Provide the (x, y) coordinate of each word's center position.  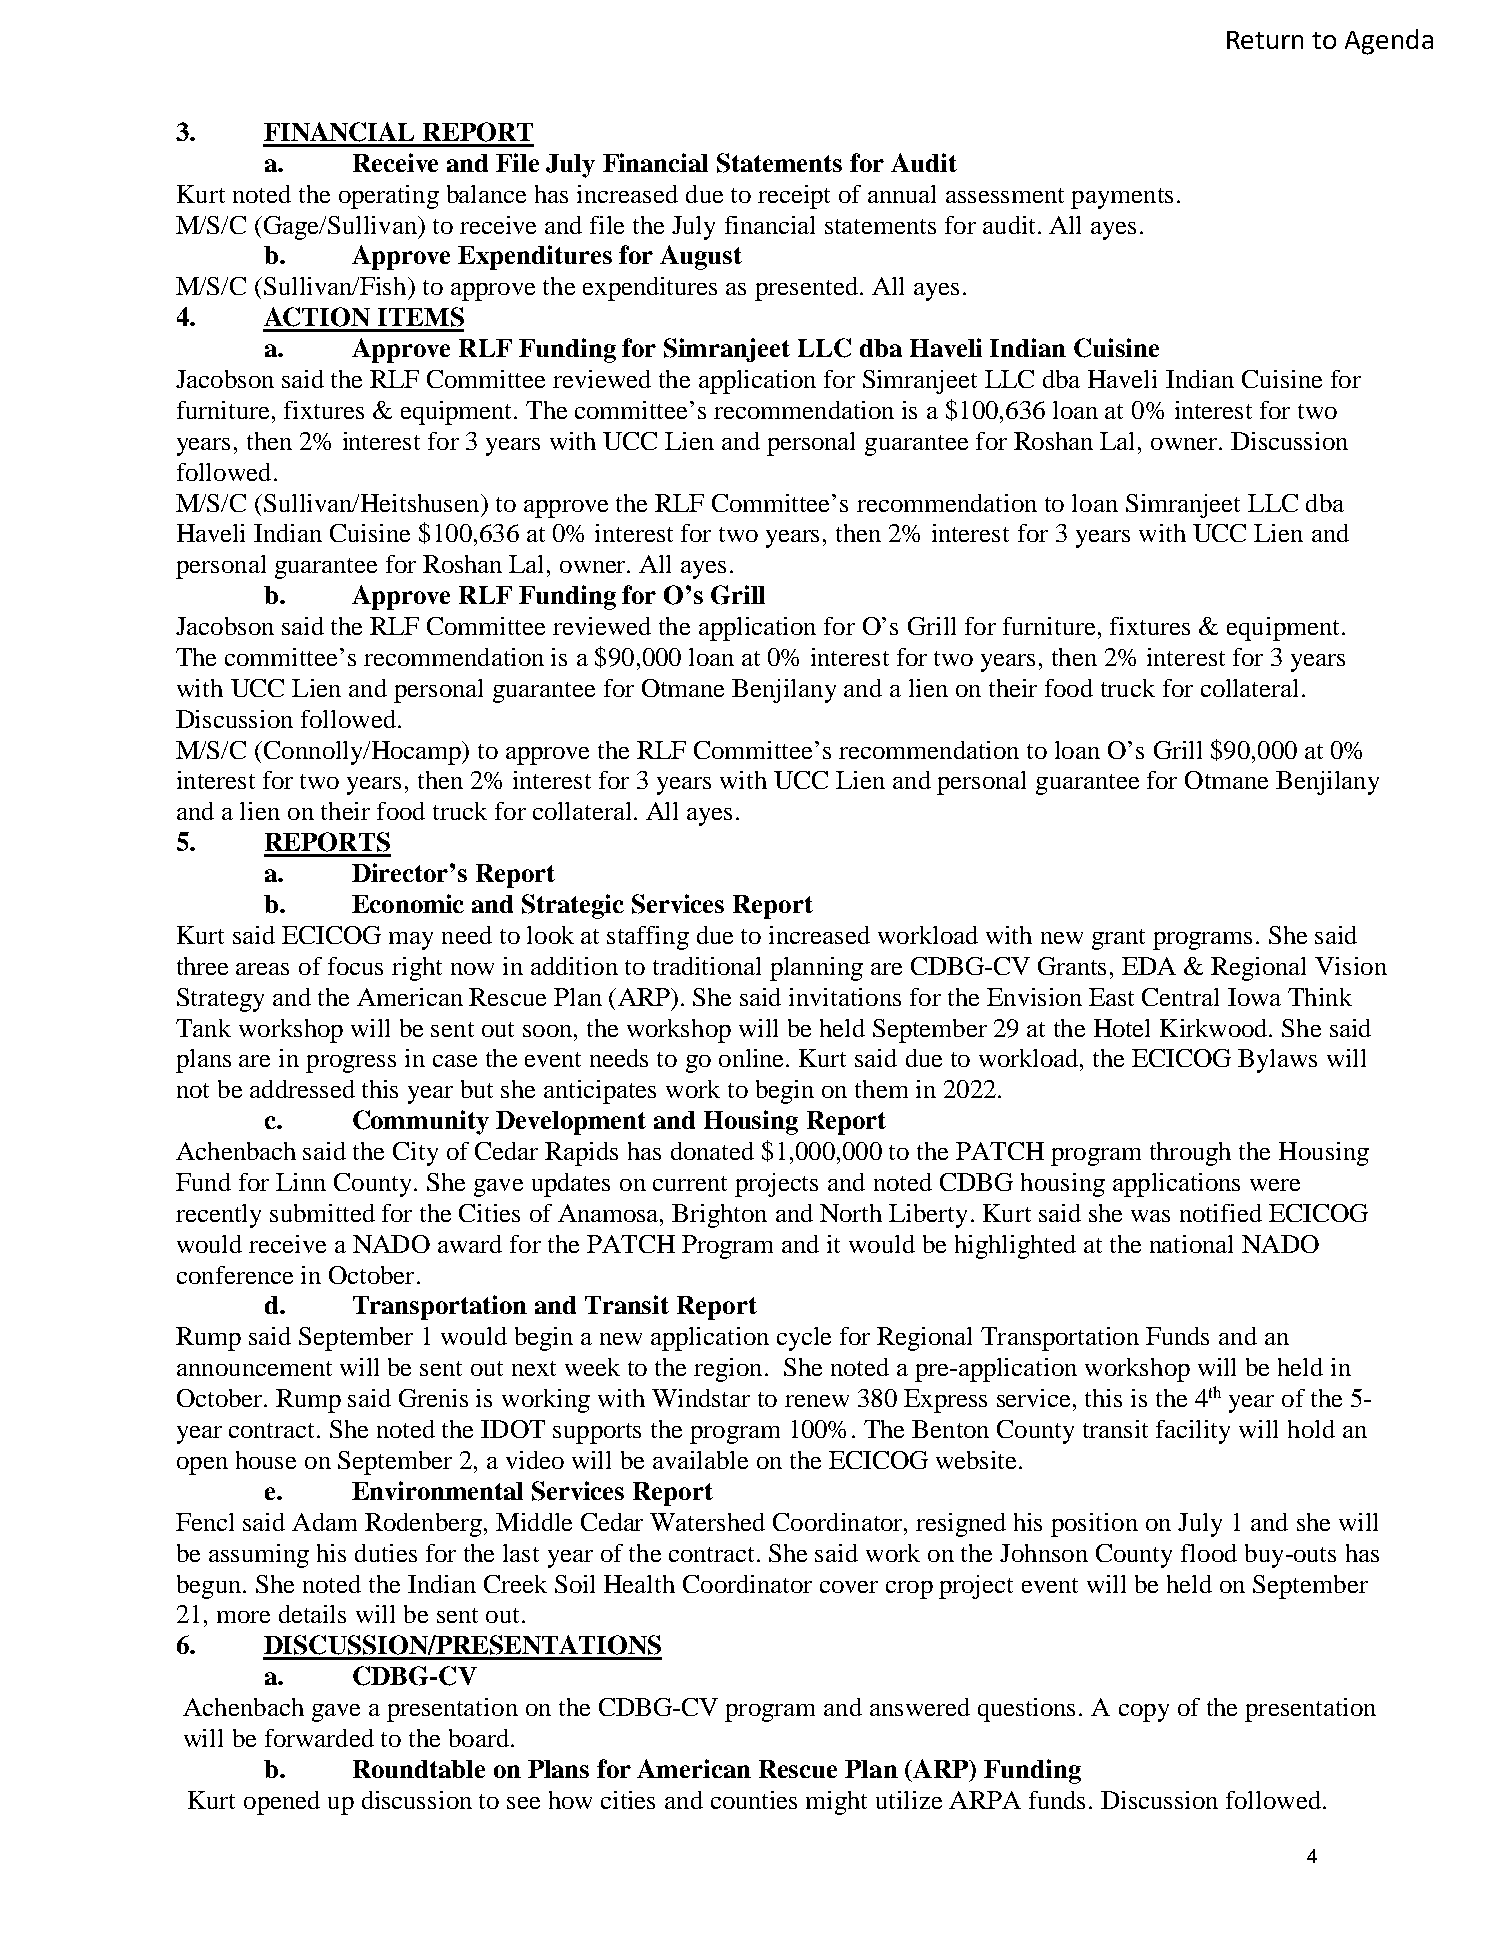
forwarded (319, 1738)
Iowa (1254, 997)
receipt (794, 197)
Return (1265, 40)
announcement (254, 1368)
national (1191, 1244)
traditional (707, 966)
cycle (804, 1339)
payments (1122, 198)
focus (355, 966)
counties (754, 1800)
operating (389, 197)
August (701, 257)
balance (486, 194)
